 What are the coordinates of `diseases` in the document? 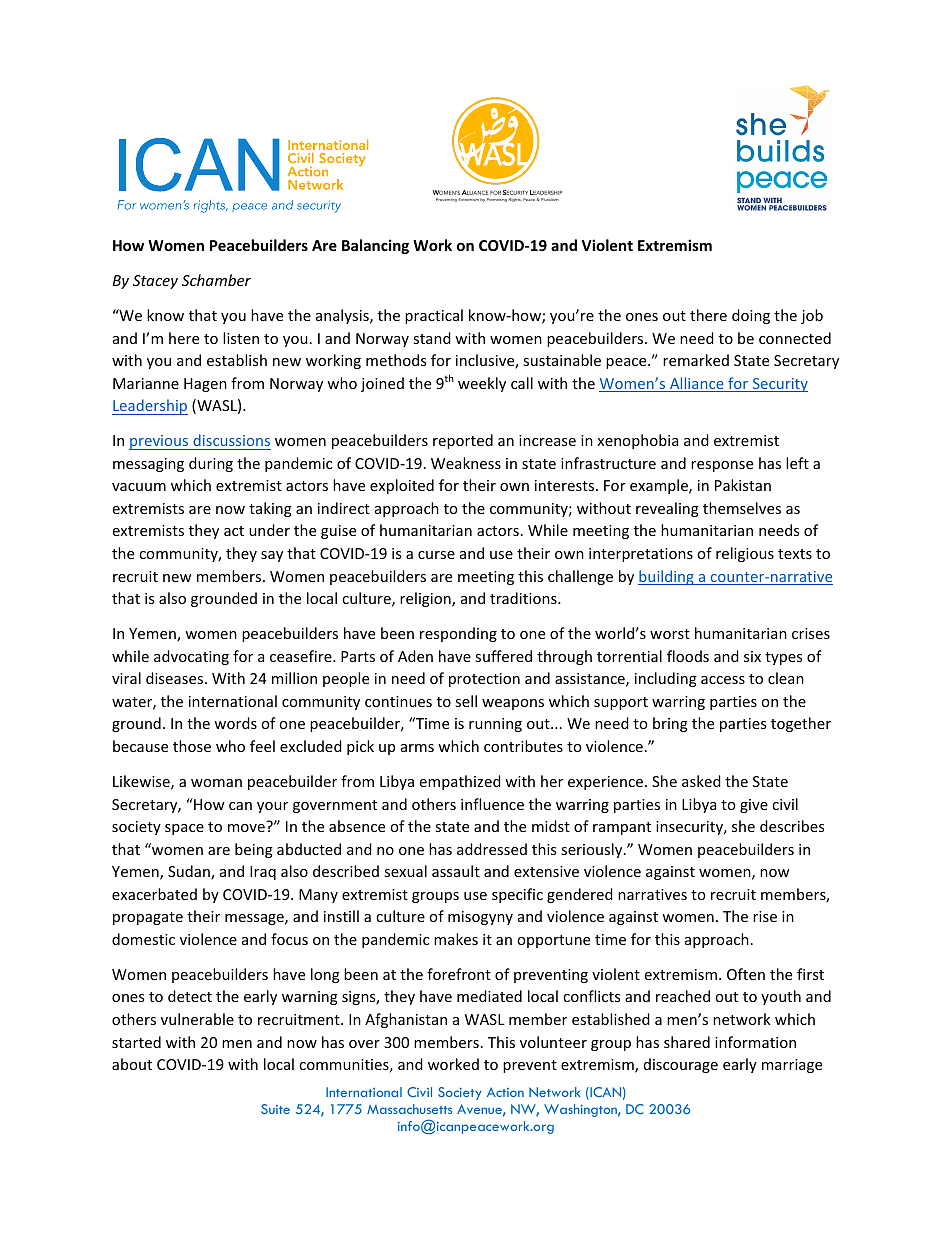 It's located at (176, 678).
